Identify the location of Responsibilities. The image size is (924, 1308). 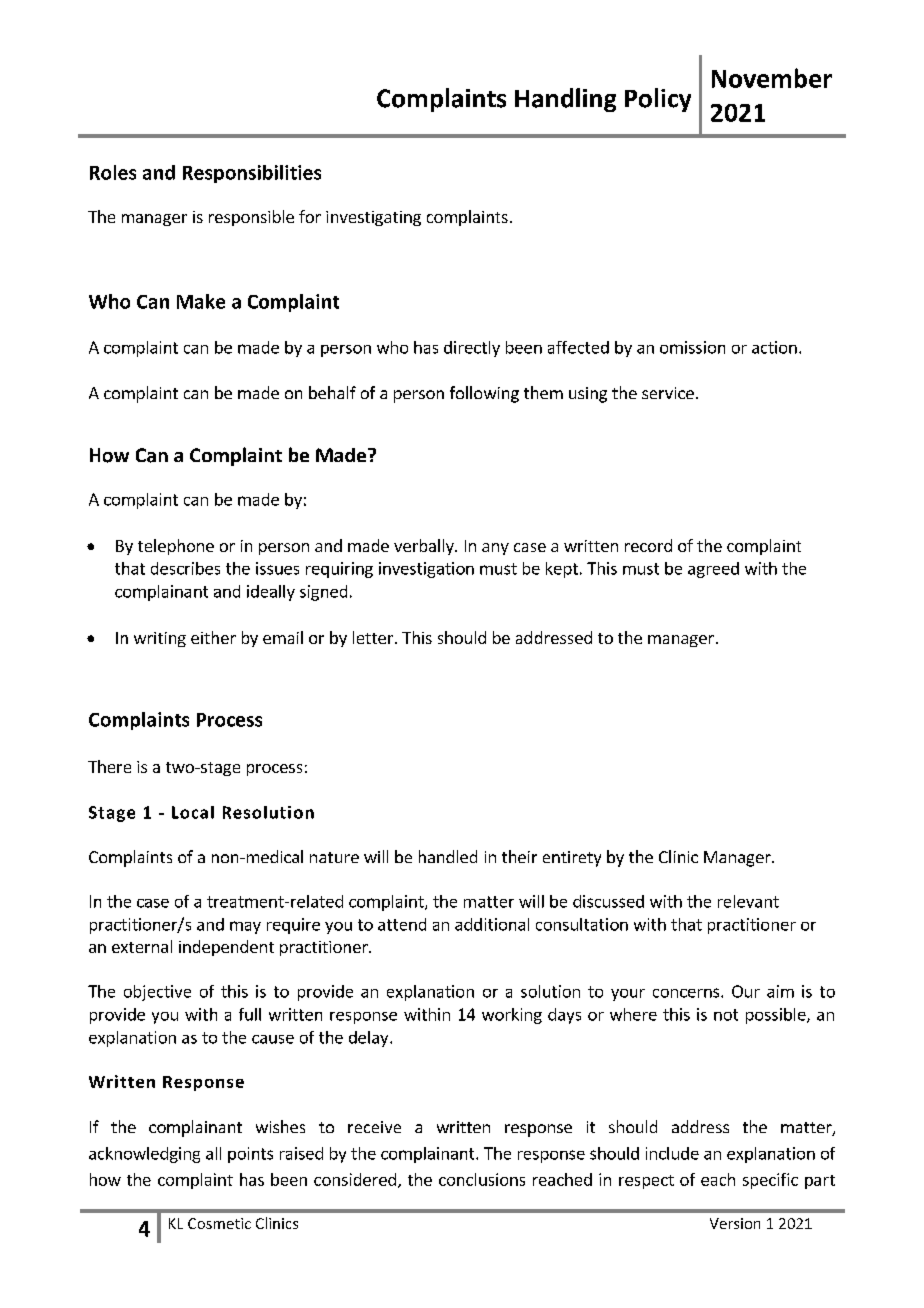
(252, 174).
